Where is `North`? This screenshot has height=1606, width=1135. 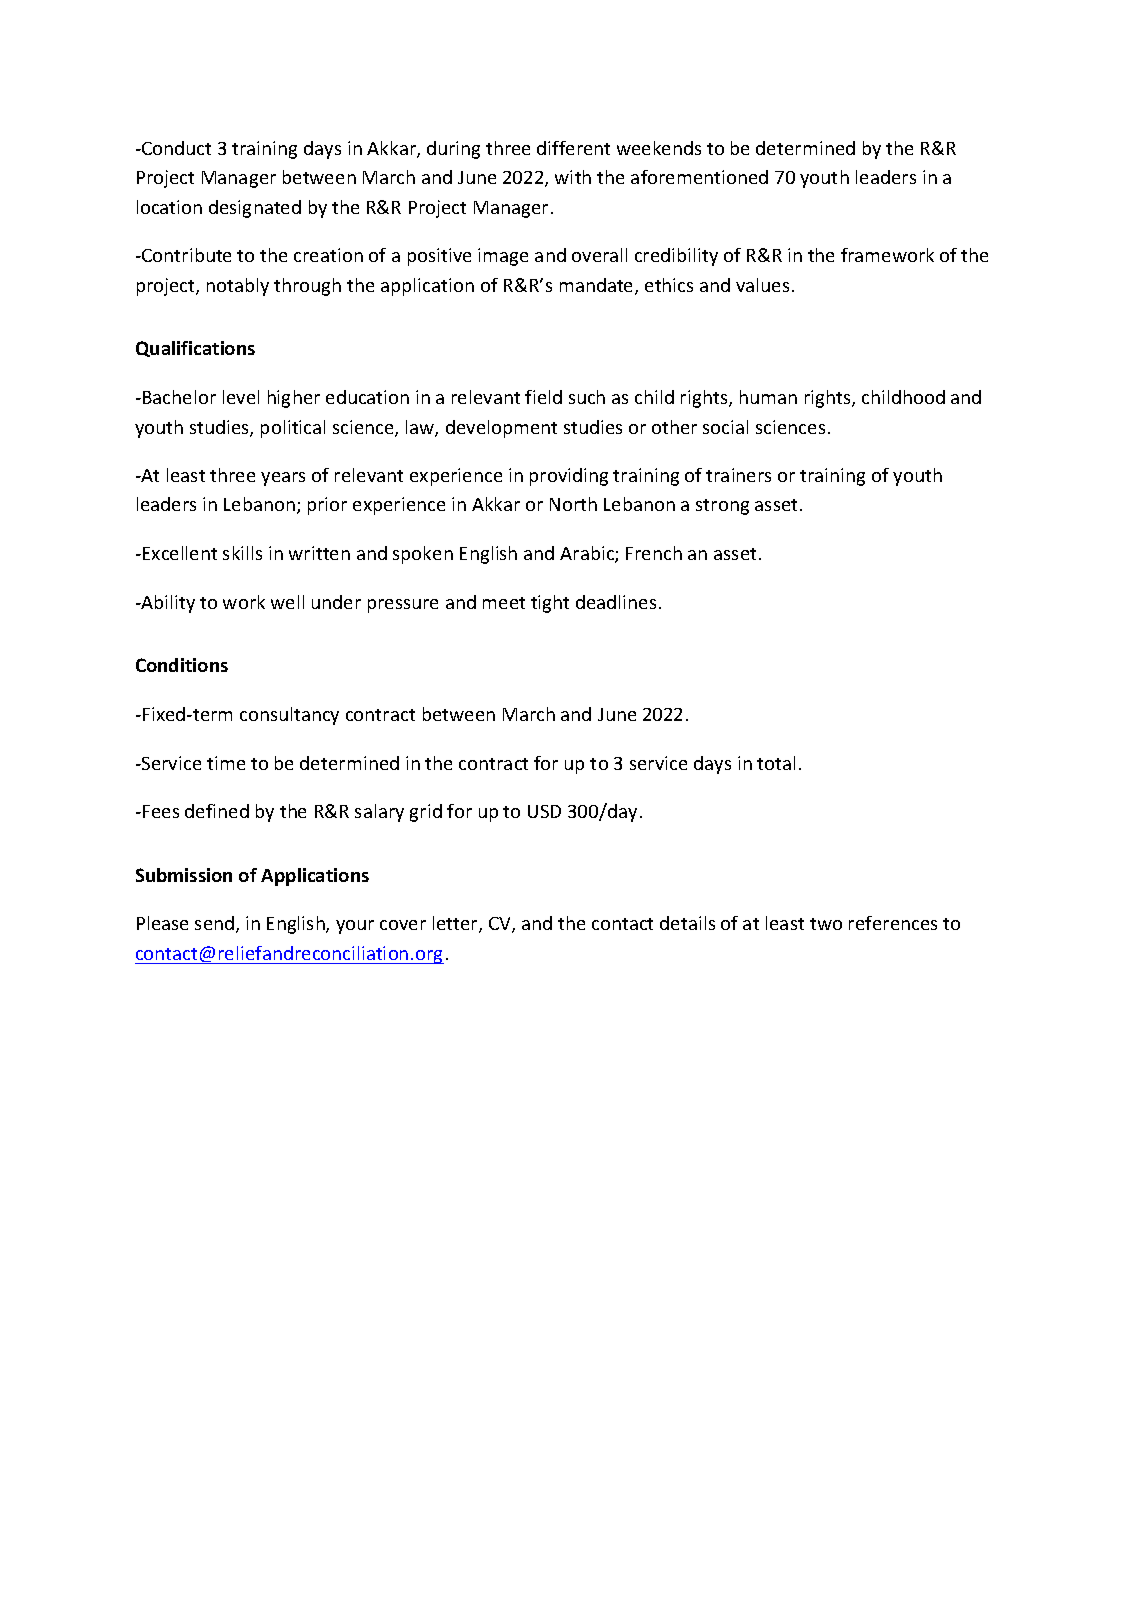 North is located at coordinates (573, 504).
